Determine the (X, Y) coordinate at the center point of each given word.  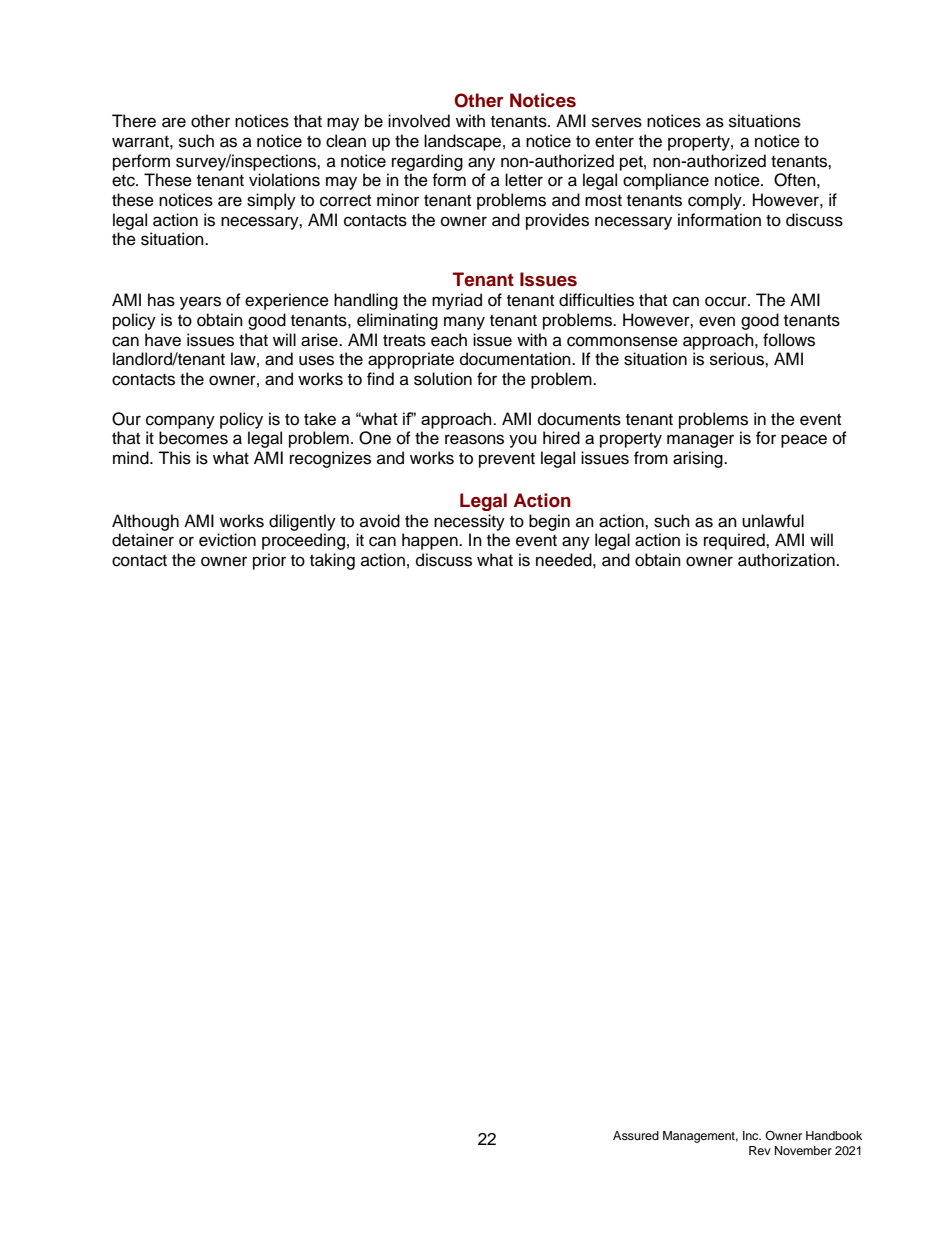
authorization (787, 560)
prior (269, 561)
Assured (636, 1135)
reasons (474, 439)
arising (699, 459)
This (174, 458)
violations (284, 180)
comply (716, 201)
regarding (427, 162)
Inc (752, 1135)
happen (431, 541)
